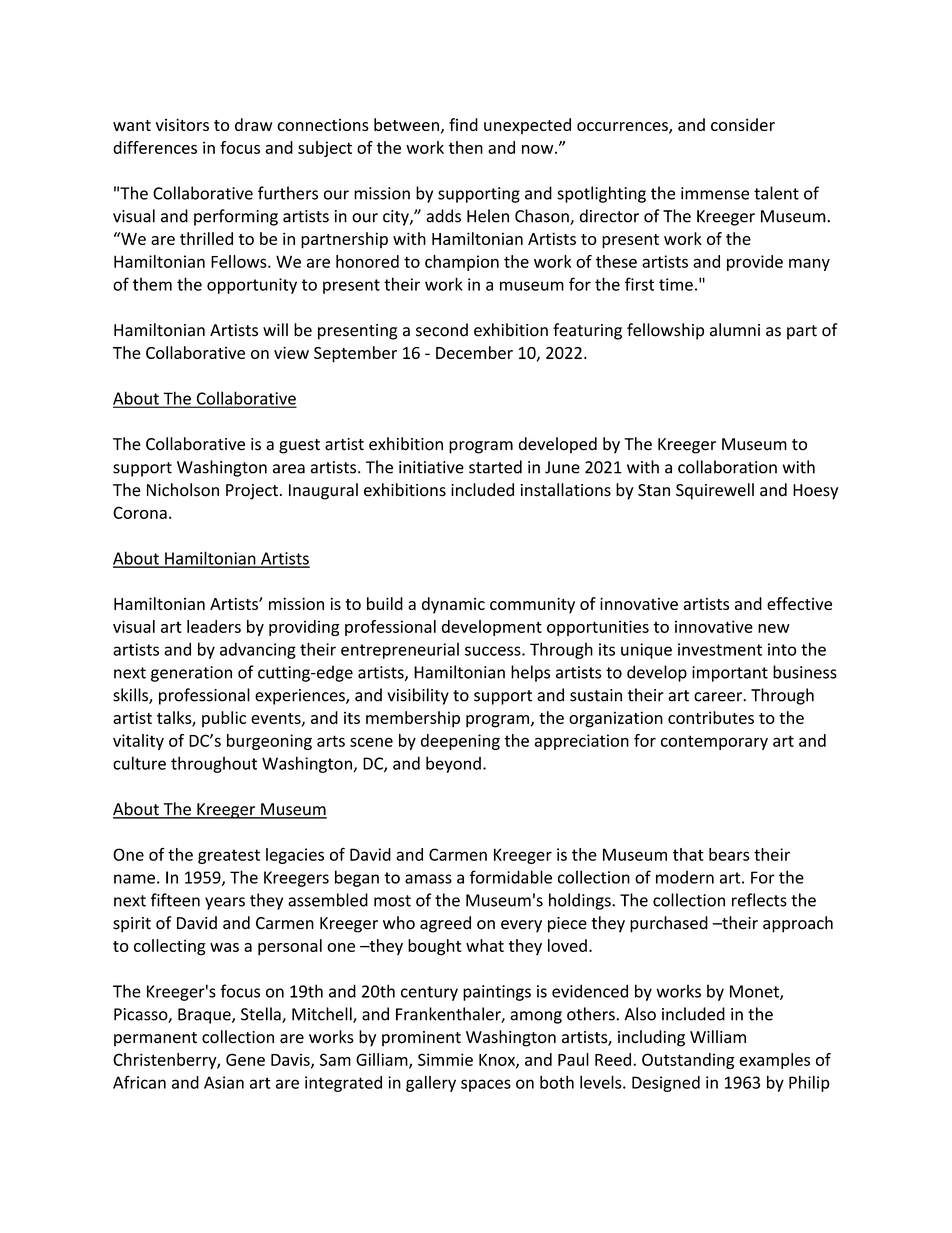 This page has width=952, height=1233. What do you see at coordinates (727, 467) in the page?
I see `collaboration` at bounding box center [727, 467].
